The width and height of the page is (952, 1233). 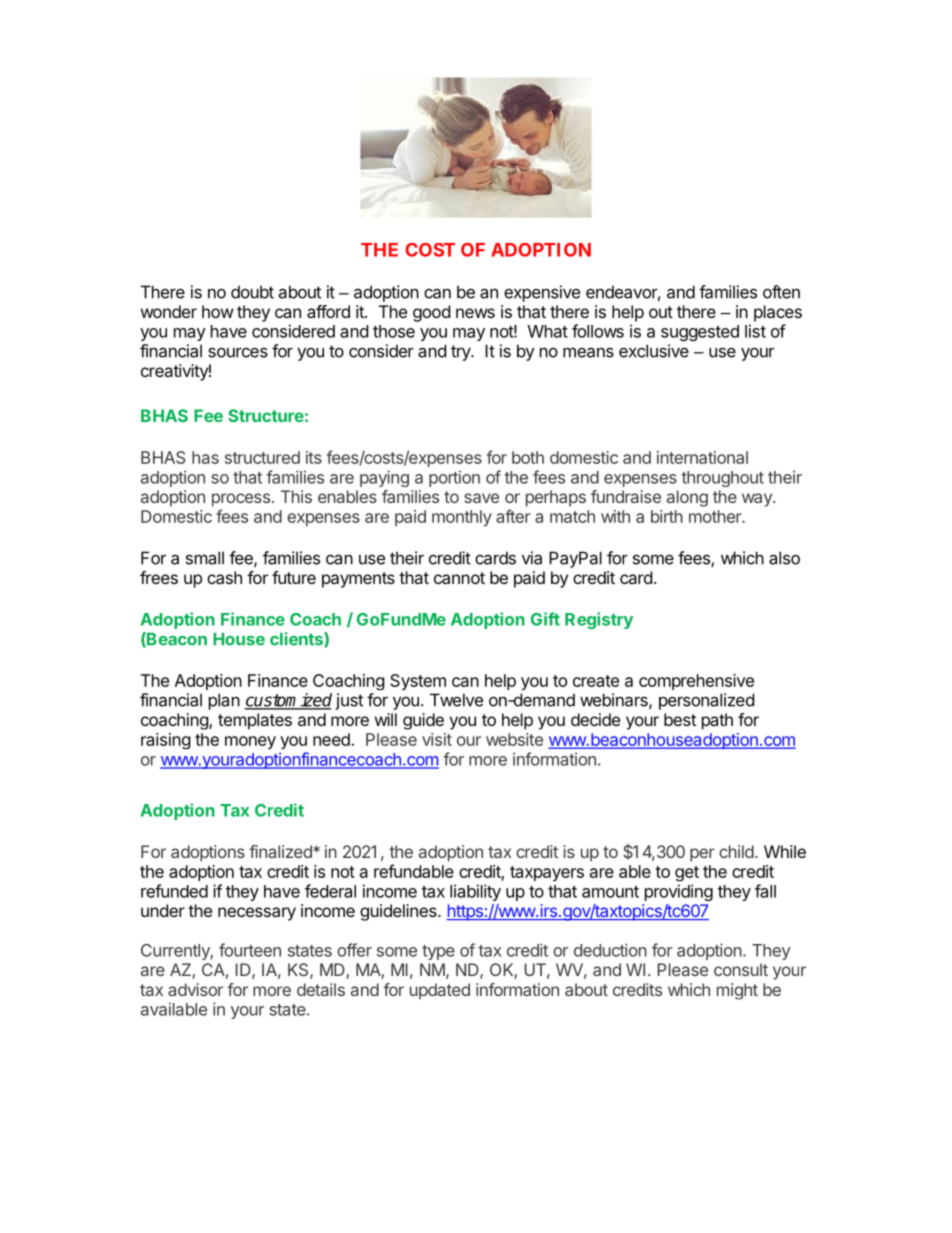 I want to click on news, so click(x=475, y=313).
